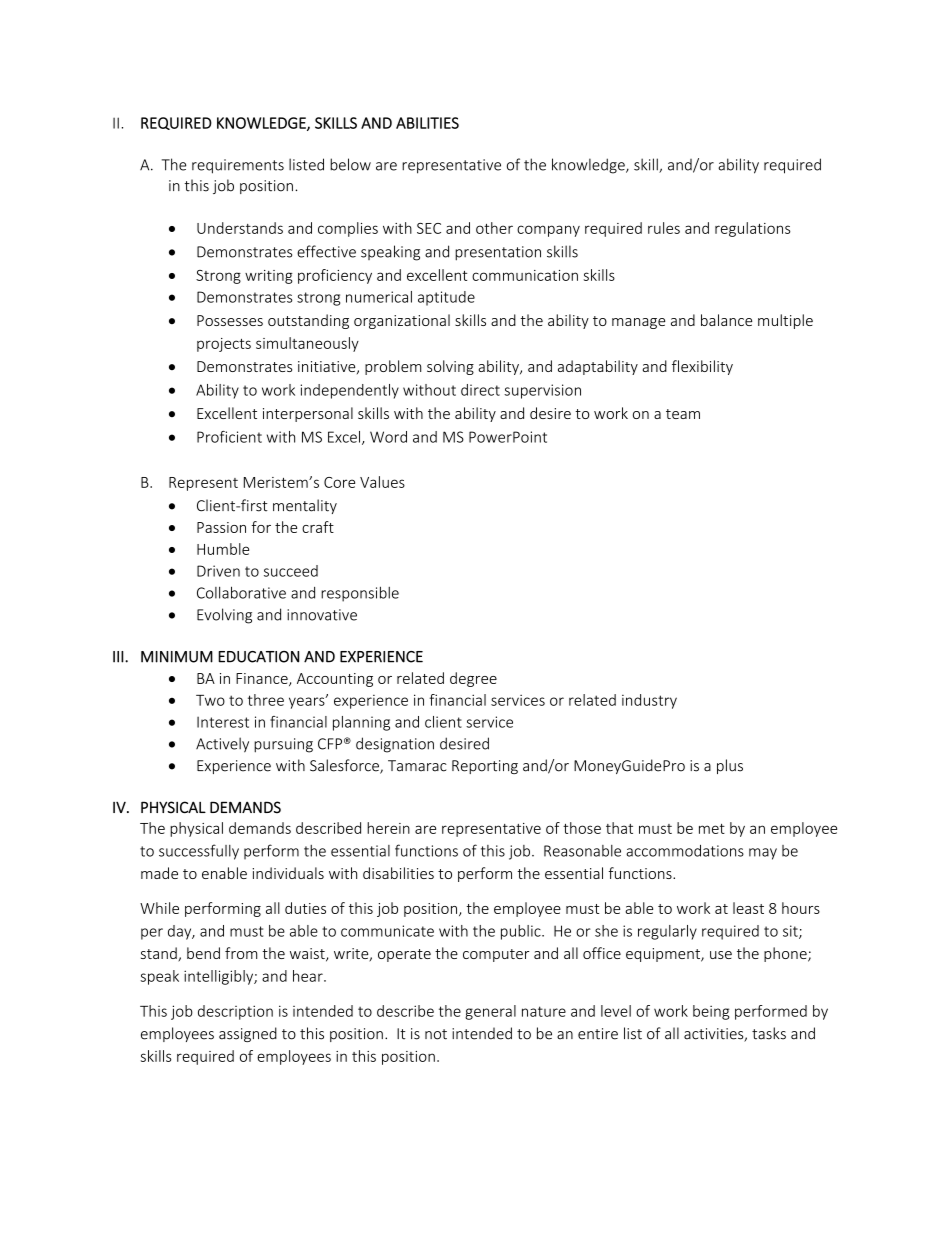  I want to click on successfully, so click(199, 852).
